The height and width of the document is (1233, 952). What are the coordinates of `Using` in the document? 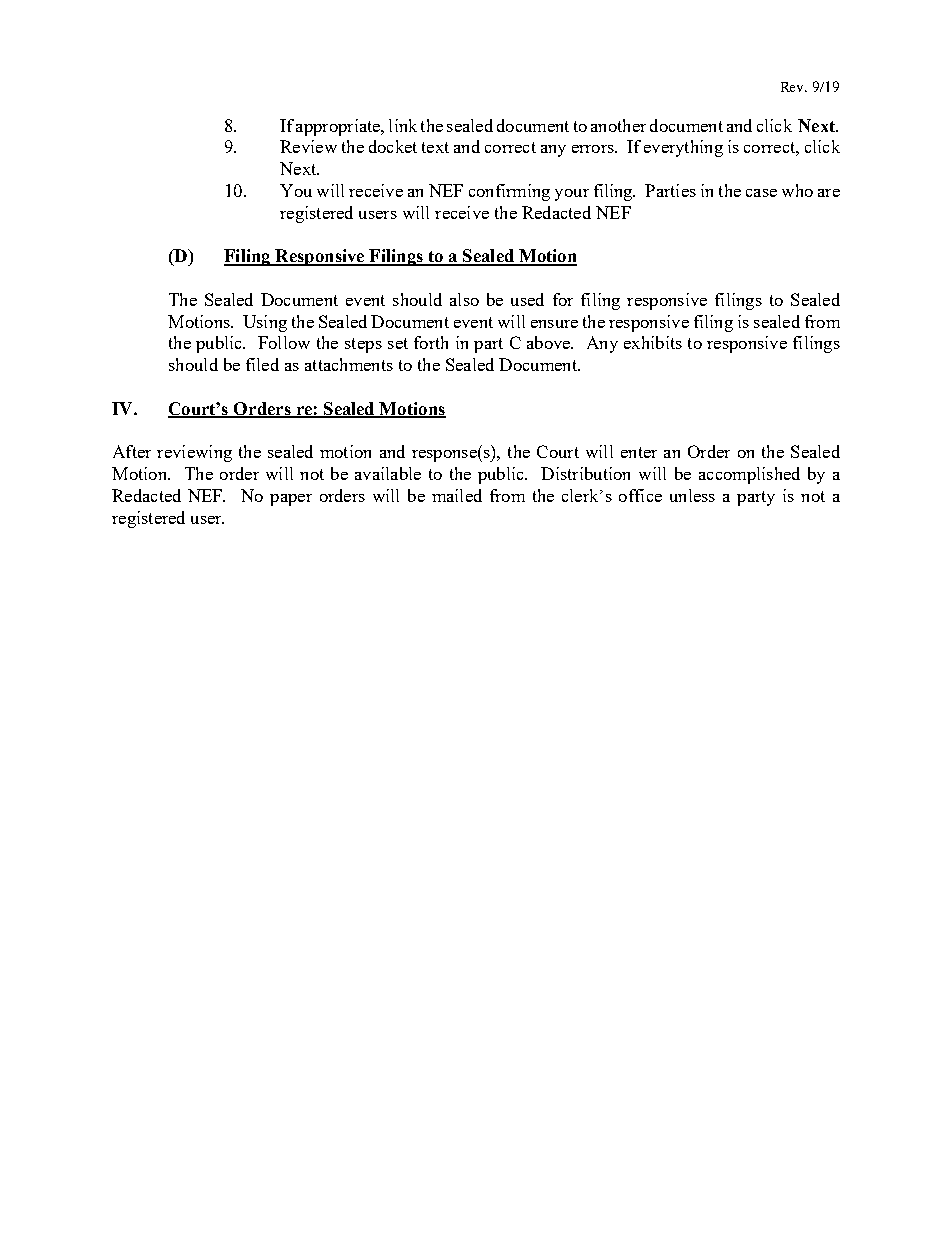 It's located at (265, 323).
